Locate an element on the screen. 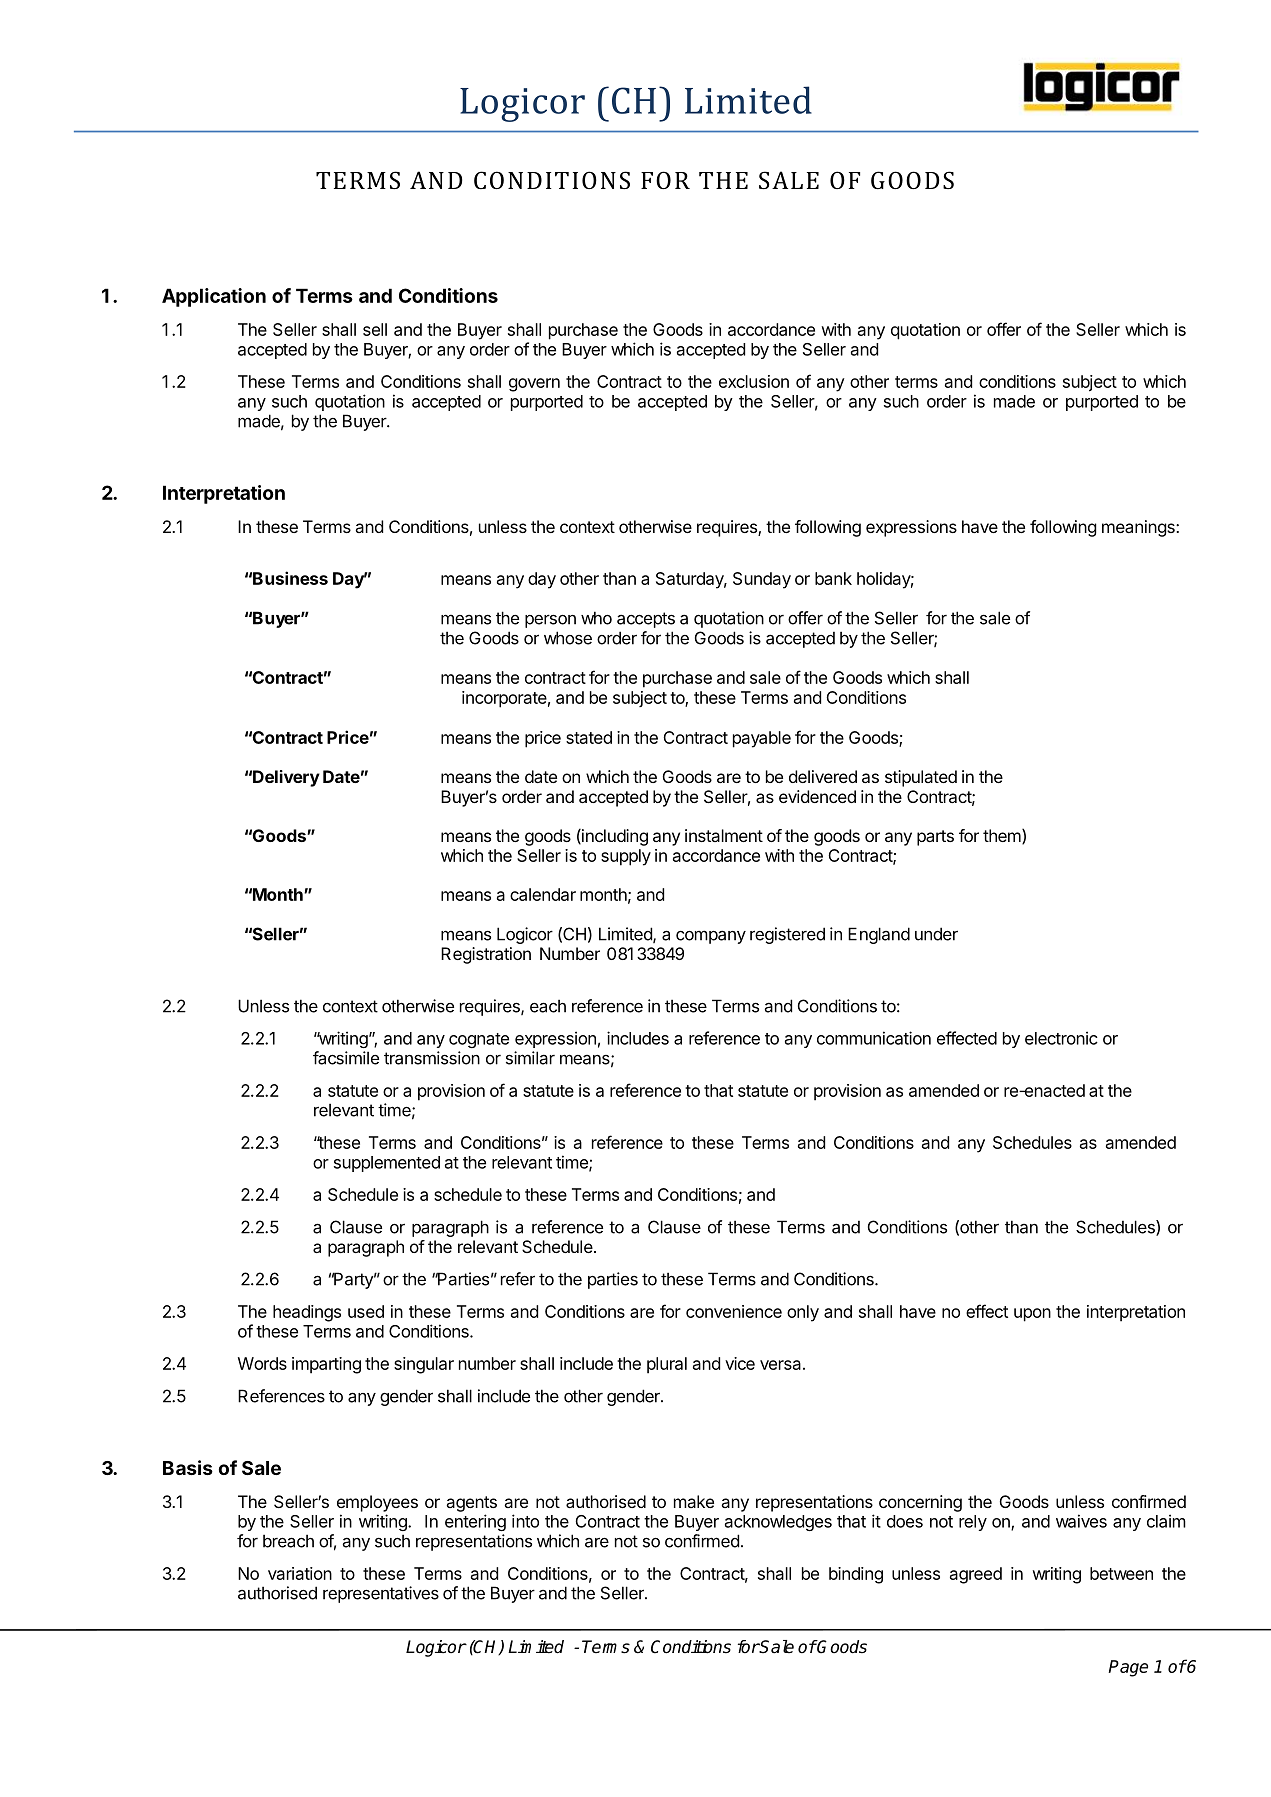 The width and height of the screenshot is (1271, 1797). accepts is located at coordinates (646, 620).
